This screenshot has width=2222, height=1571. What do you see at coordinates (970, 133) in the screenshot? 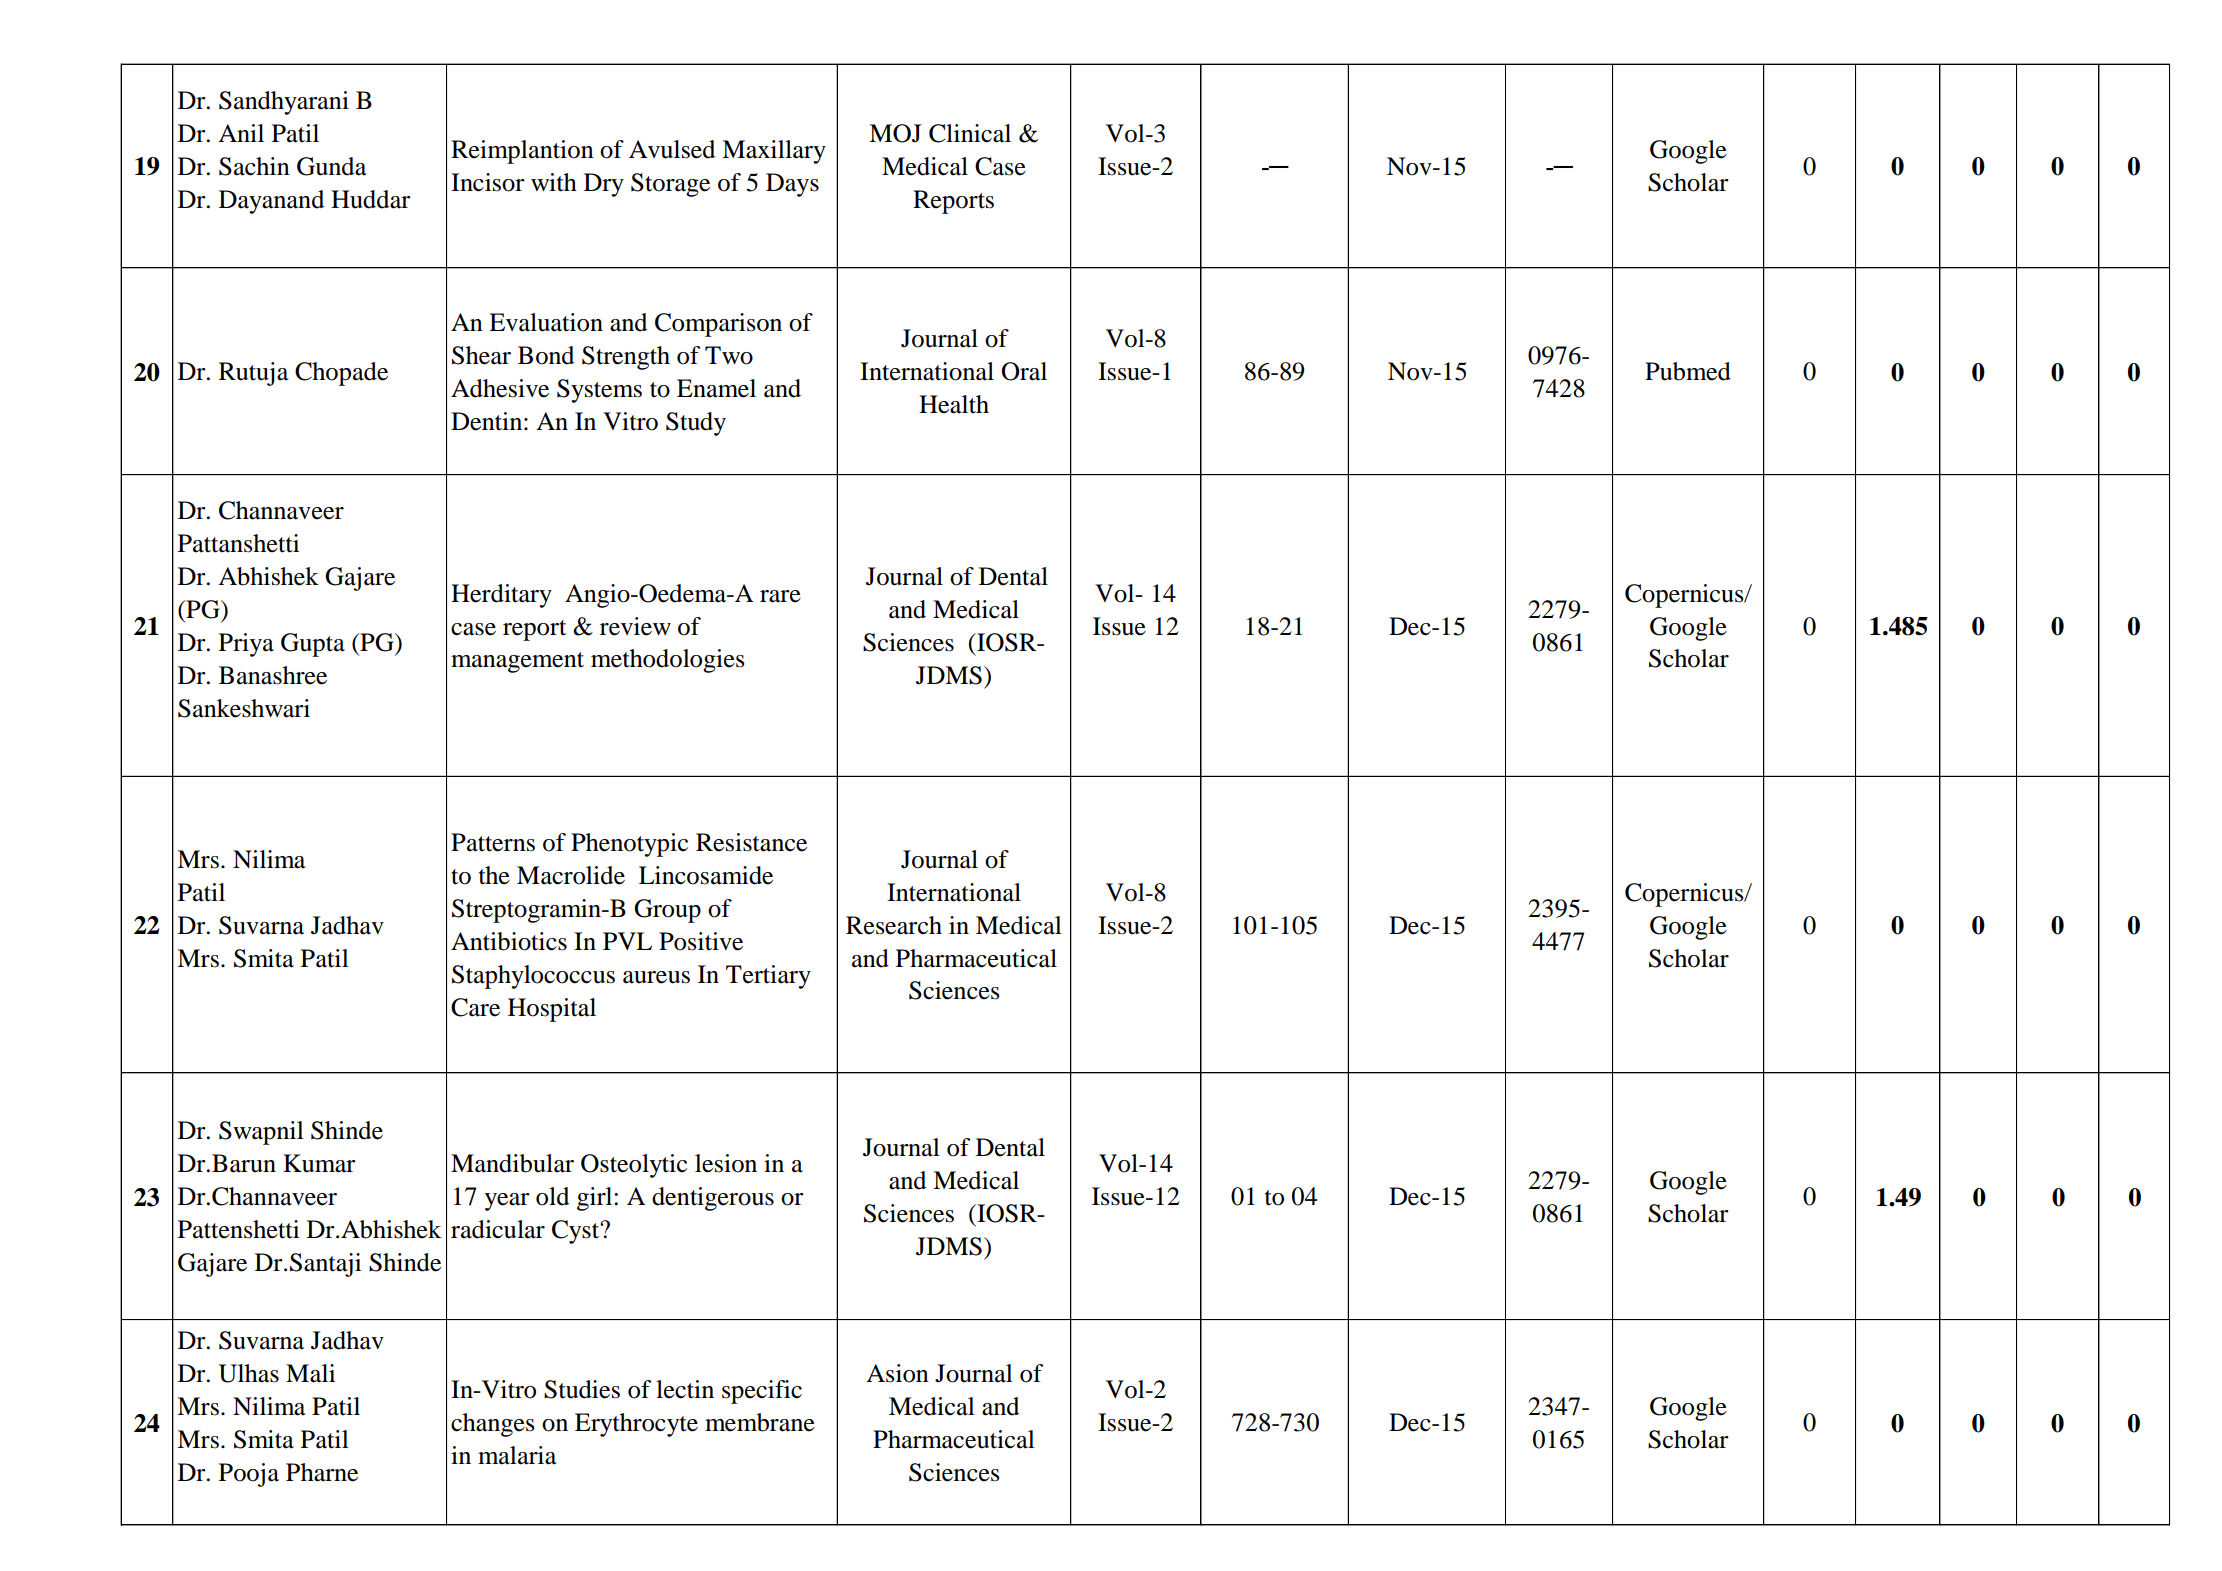
I see `Clinical` at bounding box center [970, 133].
